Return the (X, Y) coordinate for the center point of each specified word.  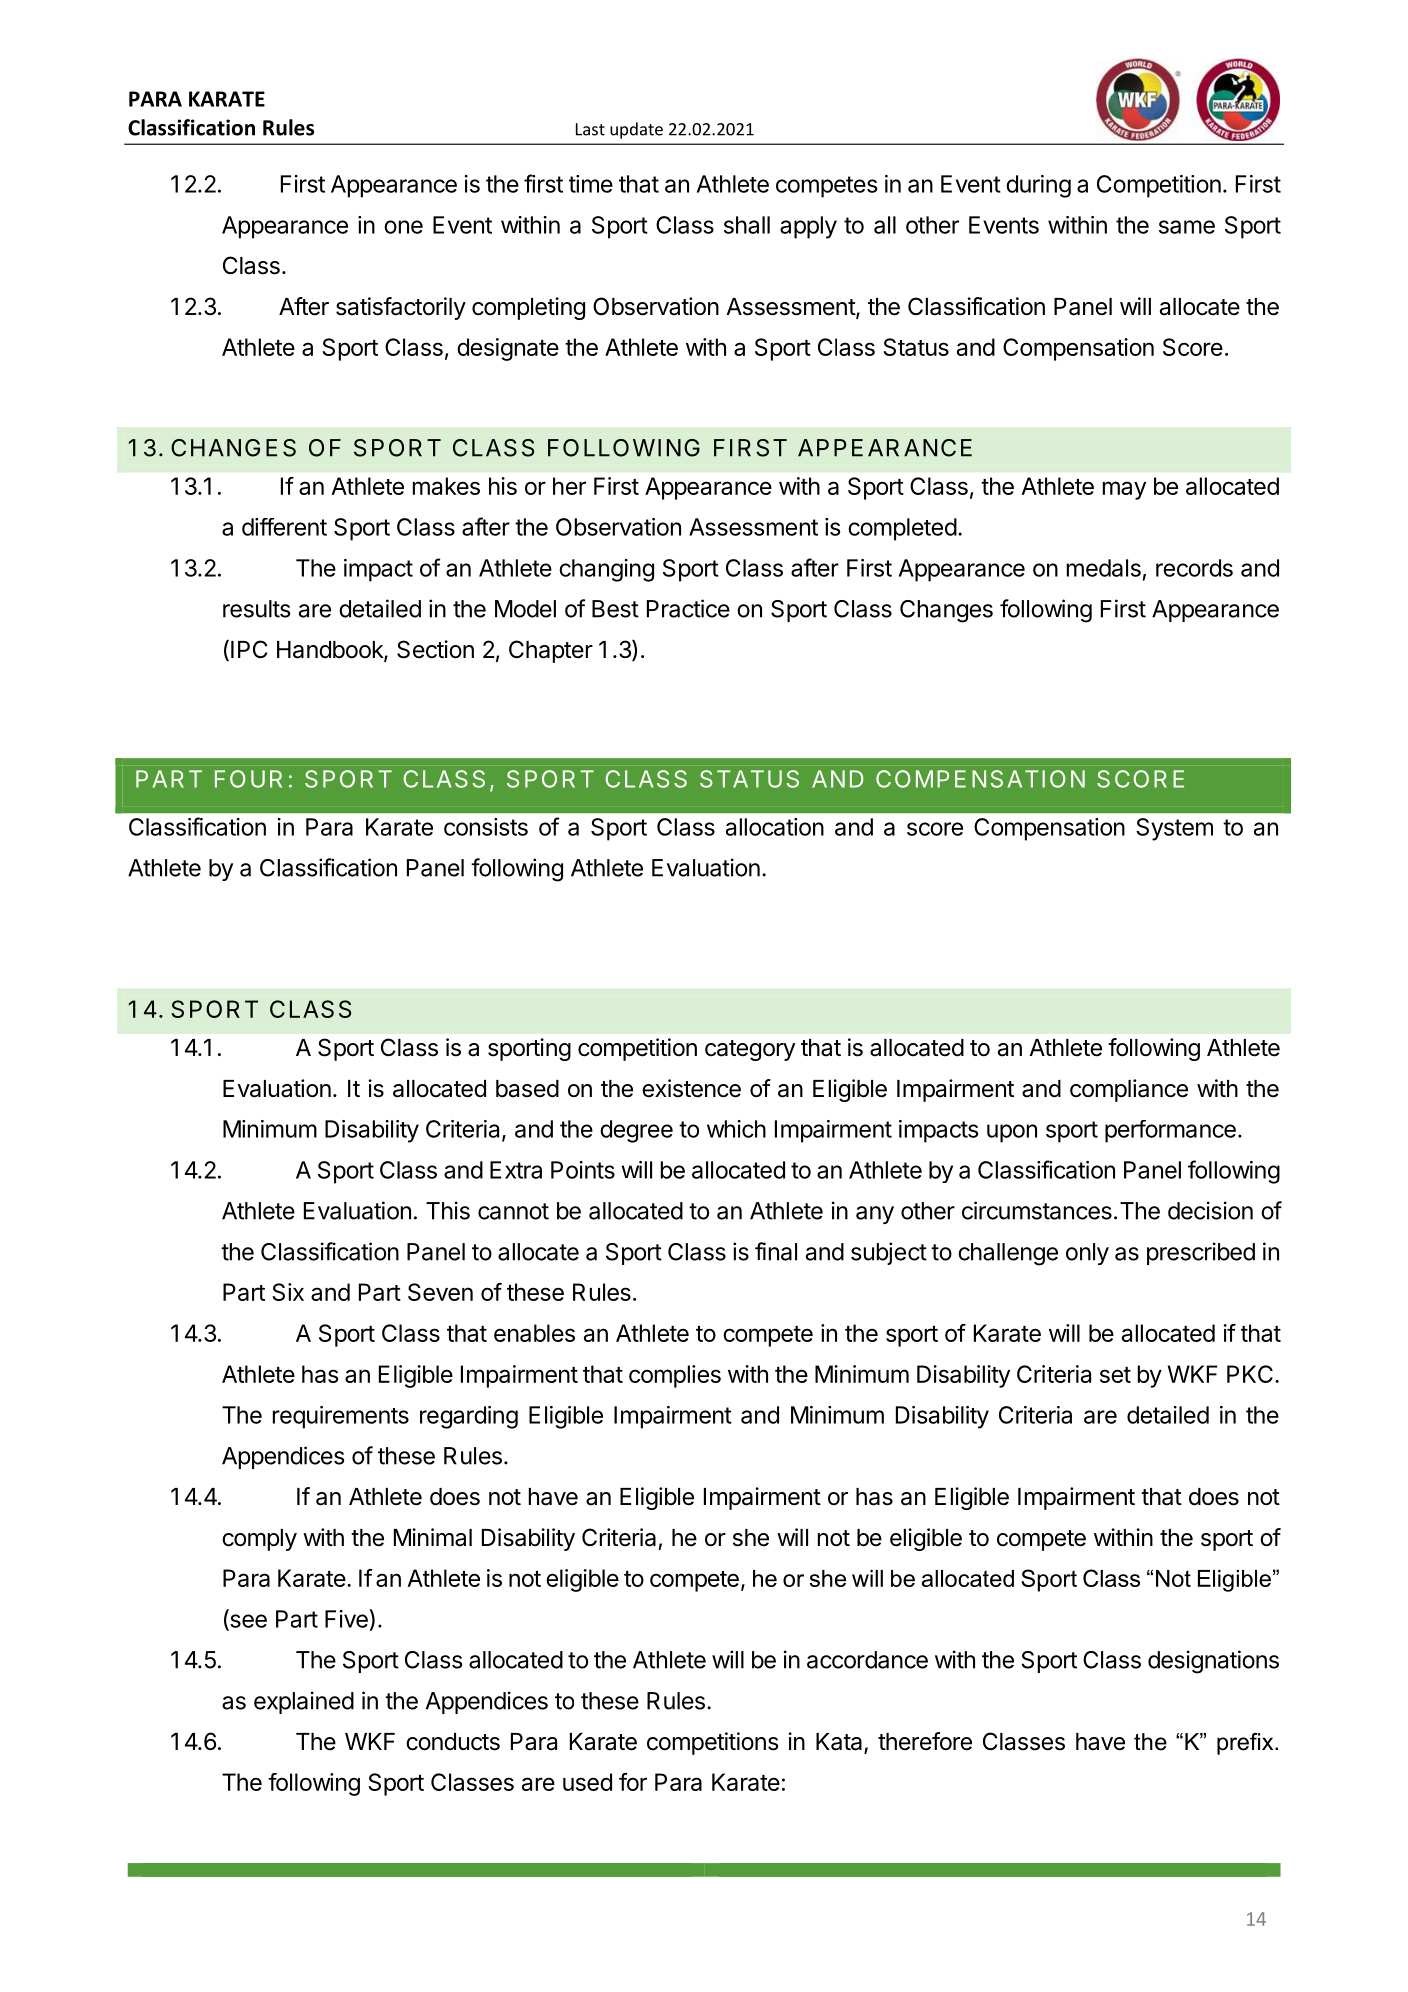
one (403, 227)
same (1187, 227)
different (284, 527)
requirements (341, 1417)
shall (747, 225)
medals (1104, 568)
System (1174, 829)
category (750, 1050)
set (1115, 1375)
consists (486, 827)
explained (304, 1702)
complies (675, 1376)
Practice (688, 608)
